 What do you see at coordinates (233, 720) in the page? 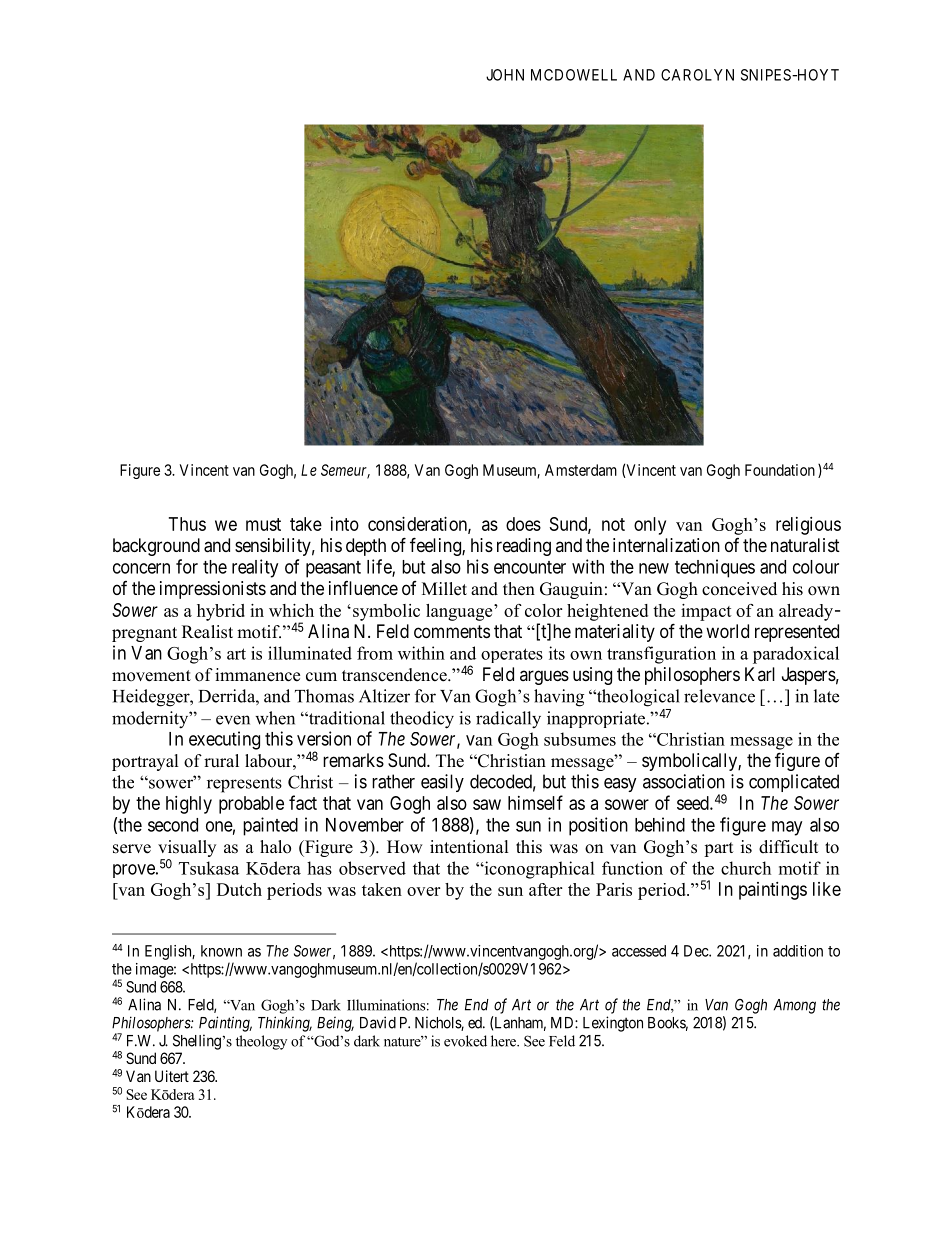
I see `even` at bounding box center [233, 720].
